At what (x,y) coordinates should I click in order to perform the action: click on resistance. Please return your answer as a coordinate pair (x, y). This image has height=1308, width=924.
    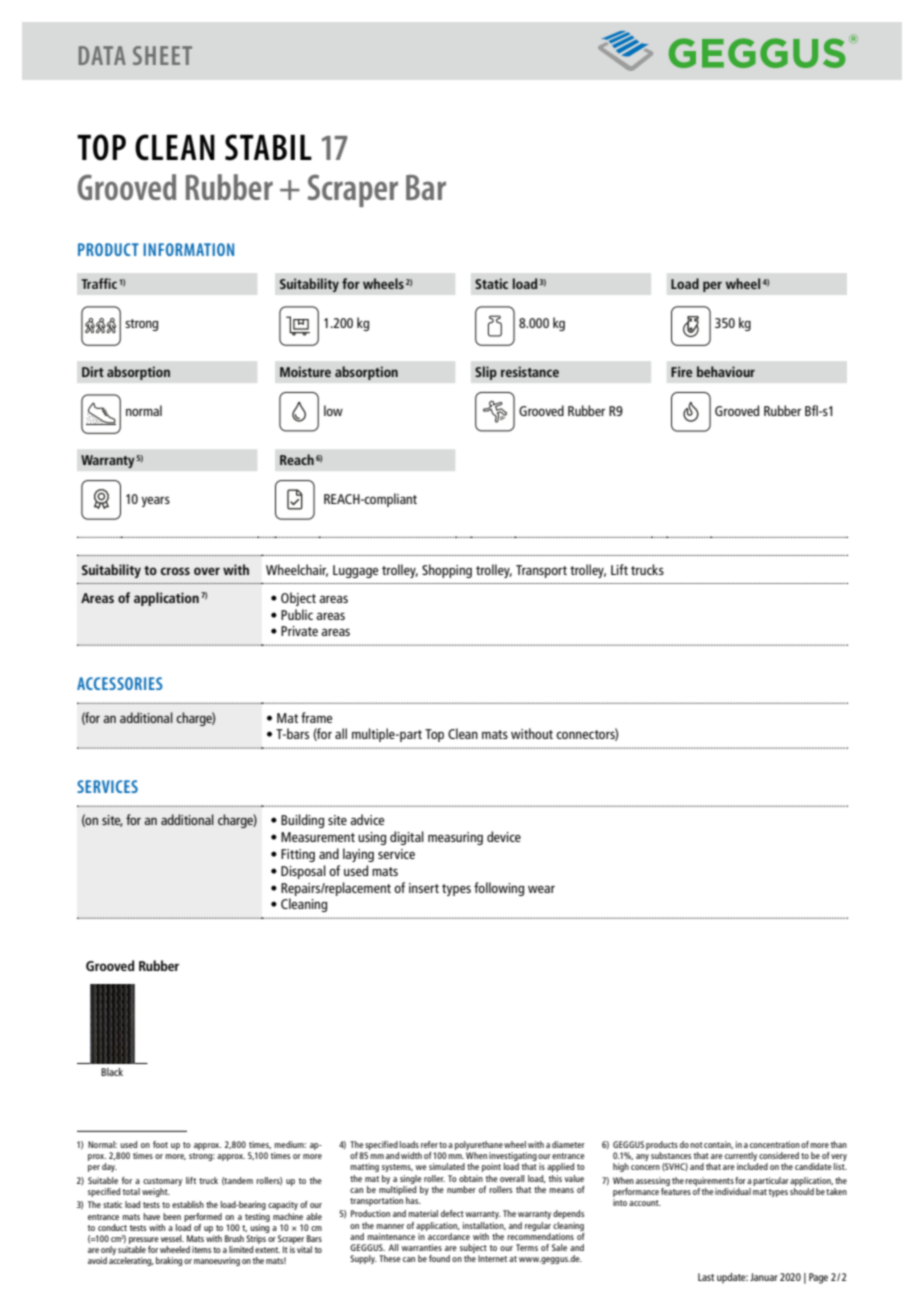
    Looking at the image, I should click on (530, 371).
